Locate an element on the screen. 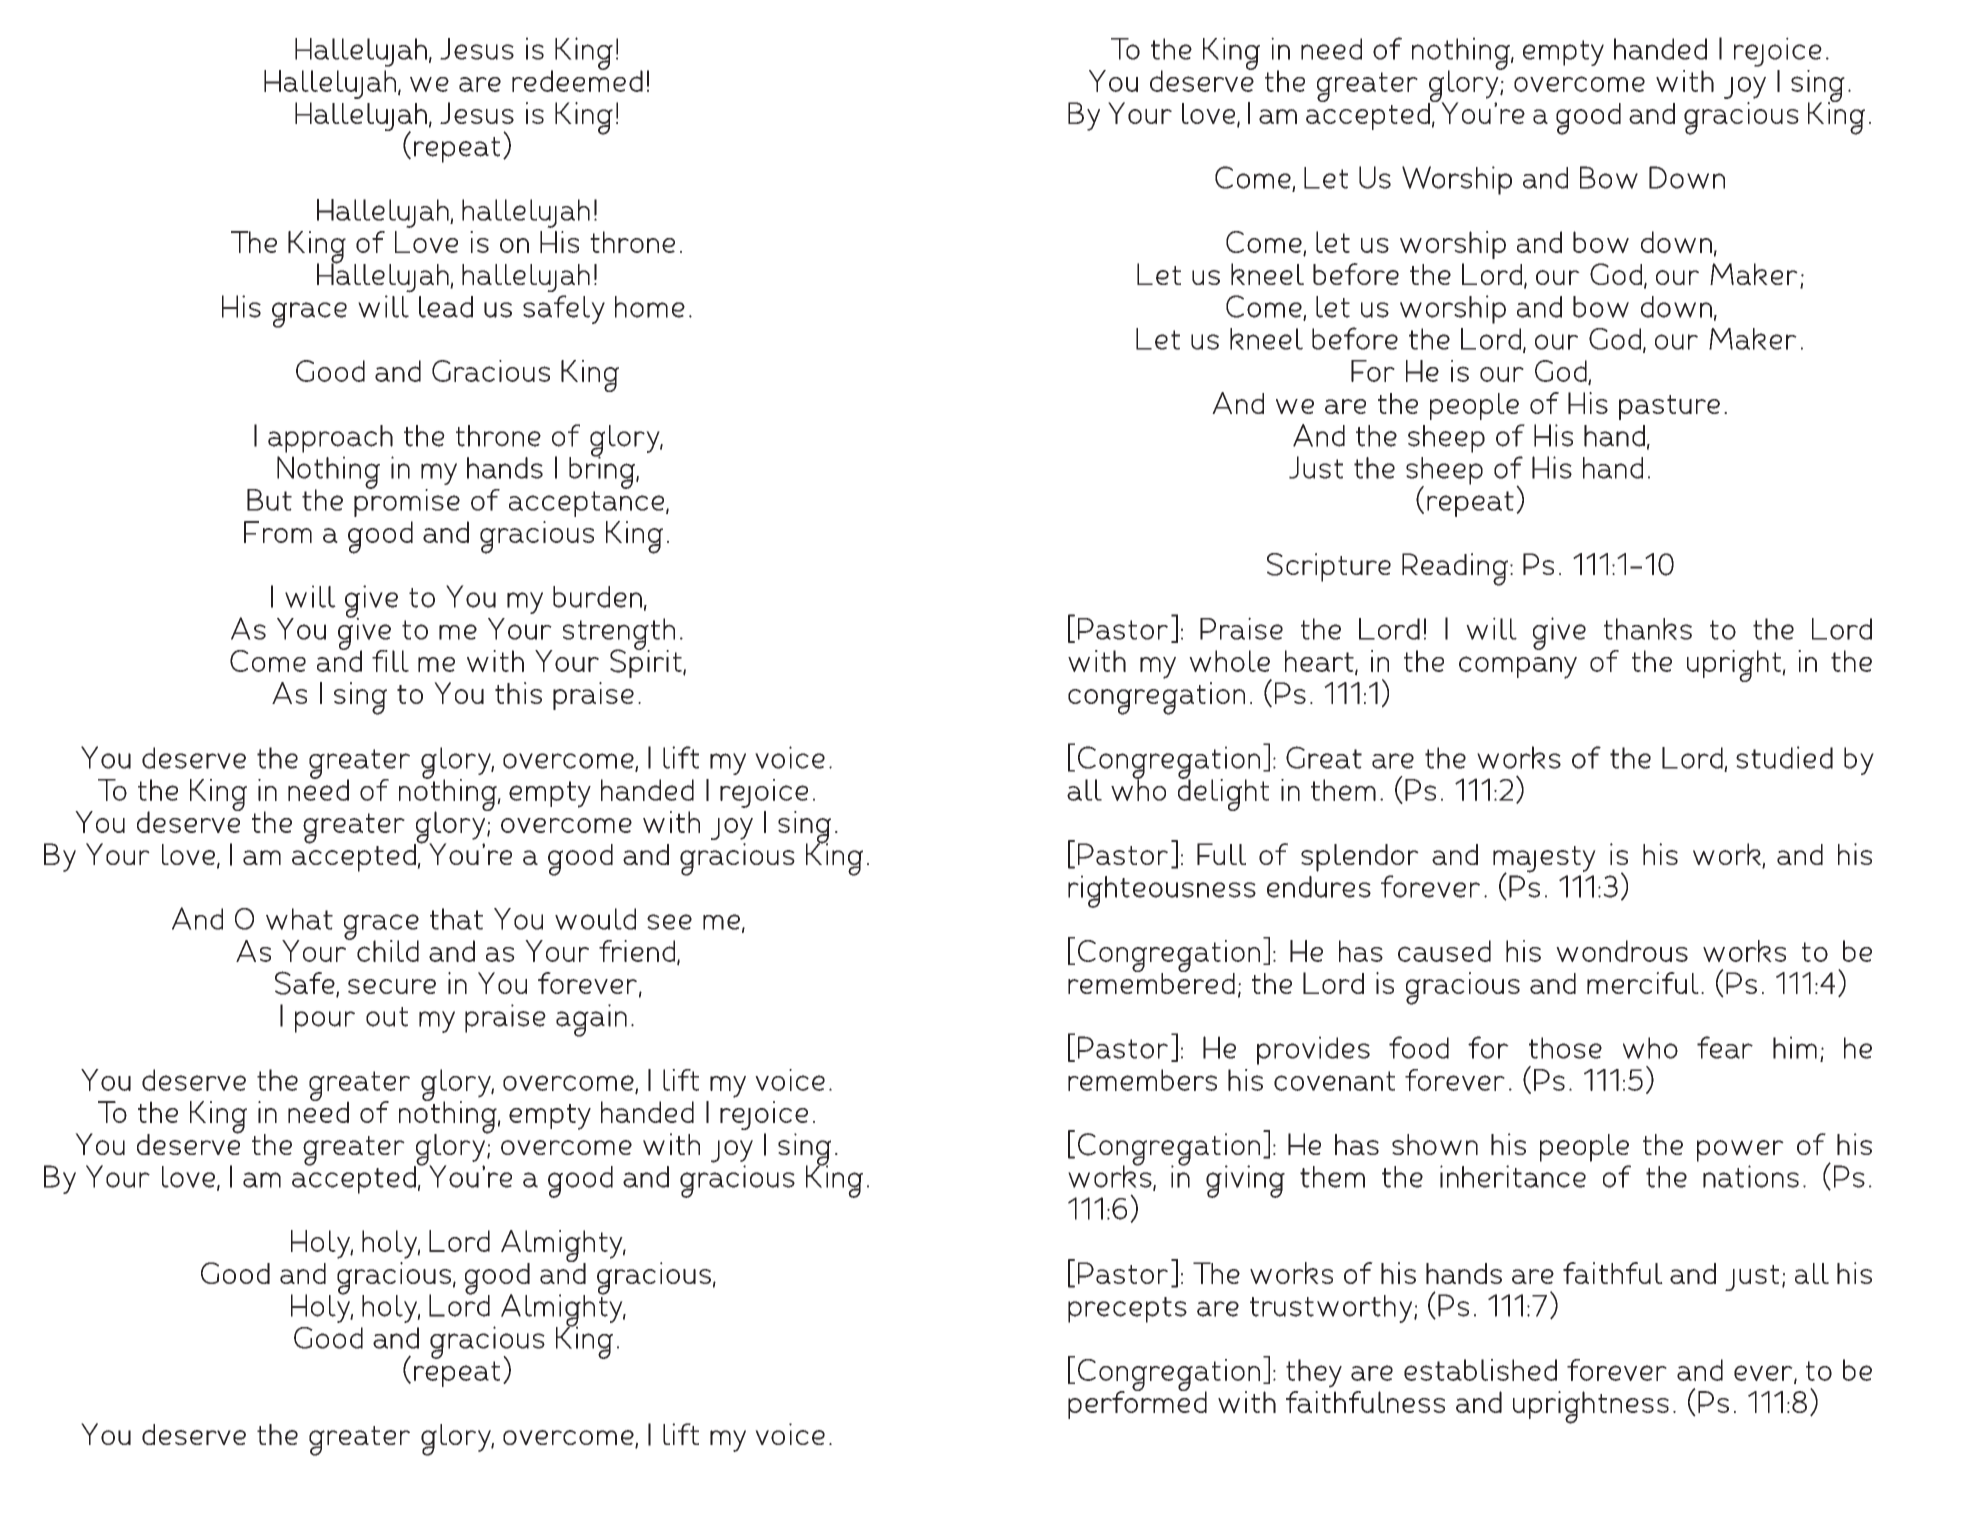 The image size is (1963, 1517). pasture is located at coordinates (1669, 407).
